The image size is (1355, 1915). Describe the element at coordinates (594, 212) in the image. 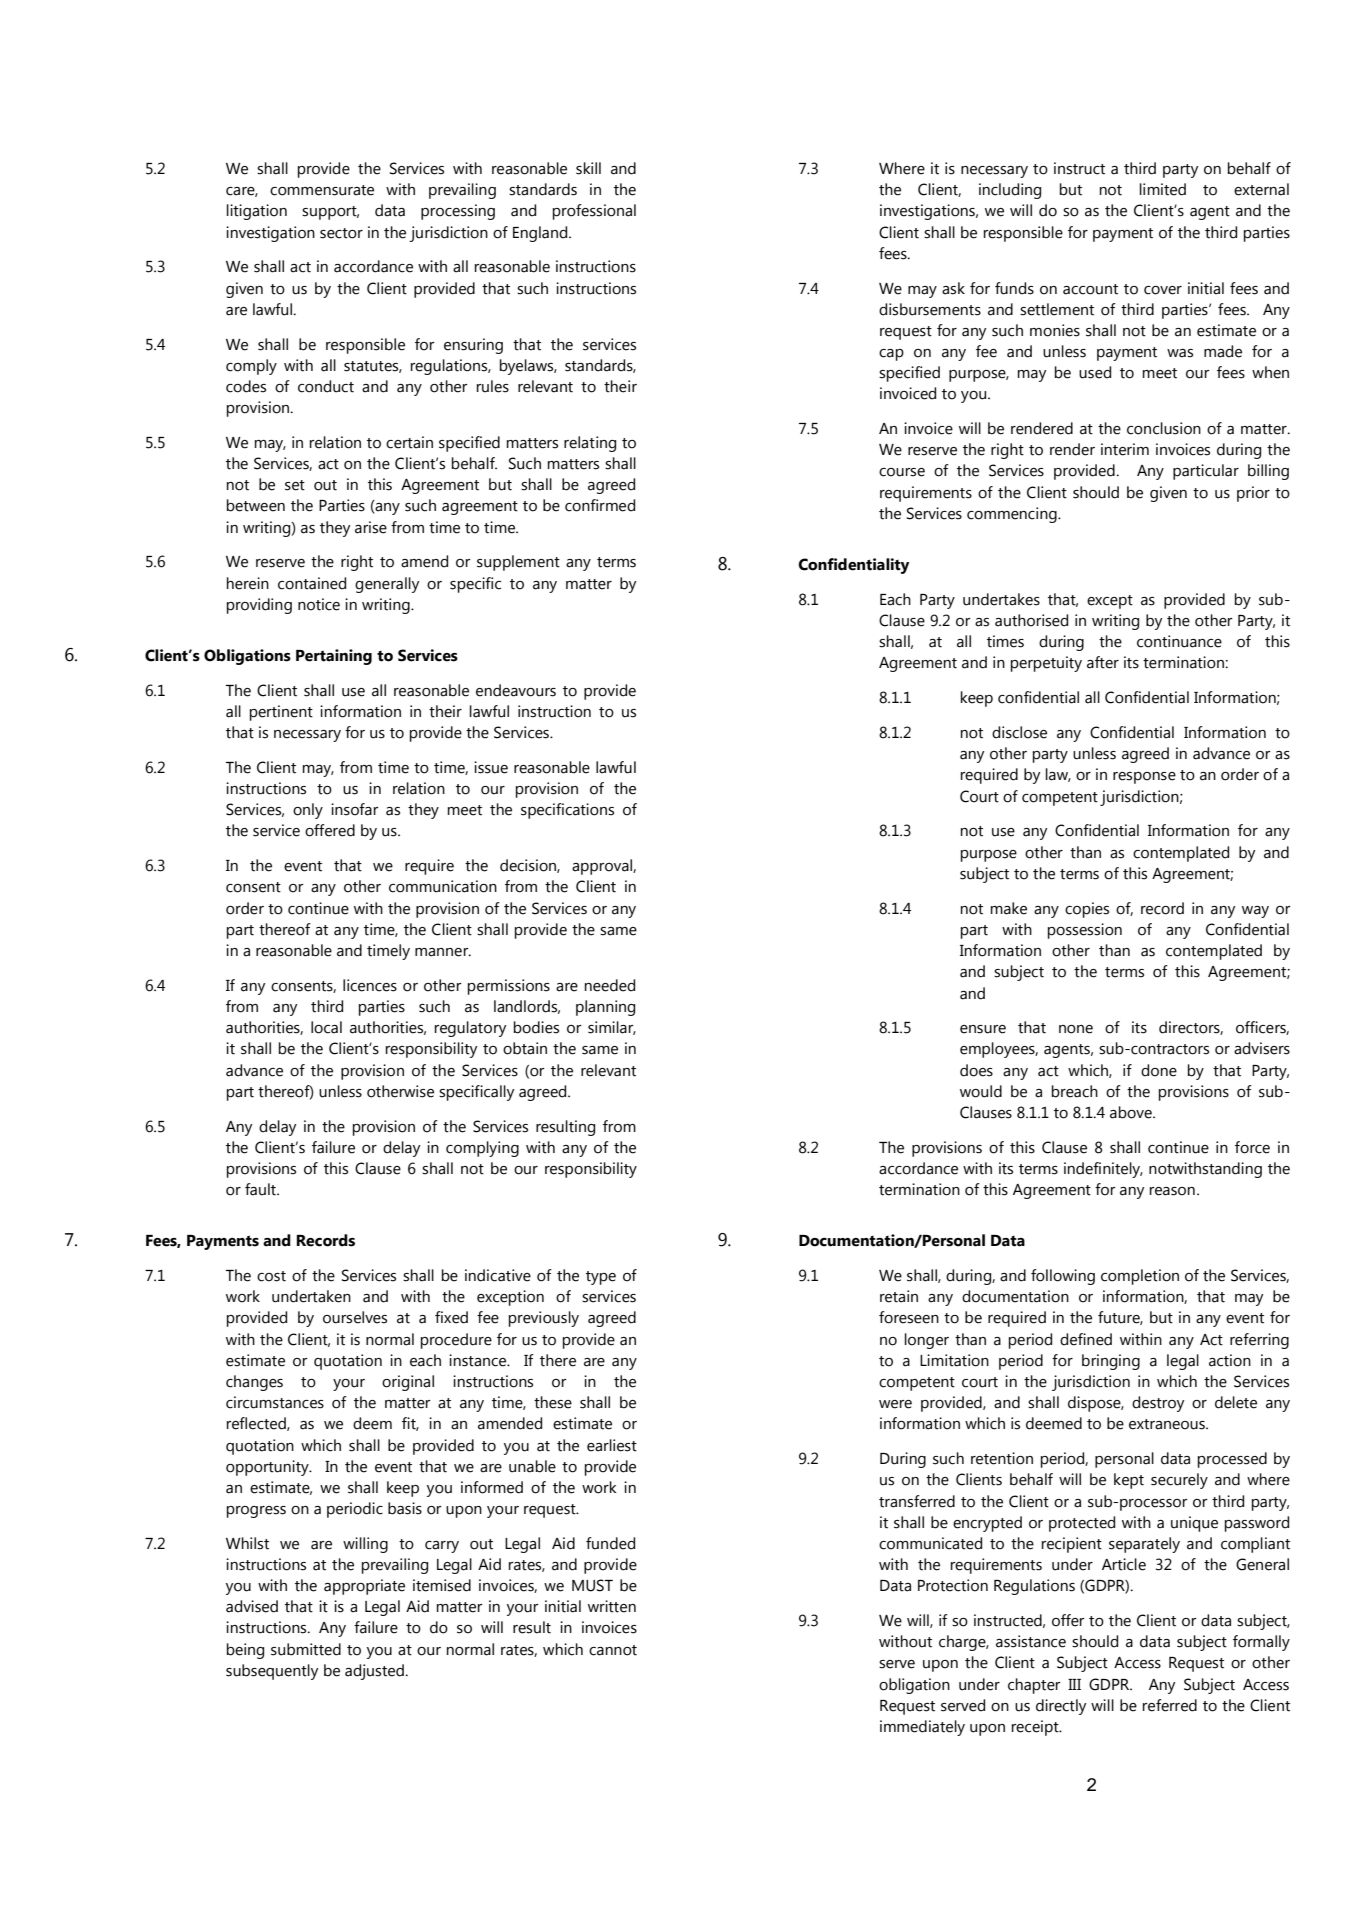

I see `professional` at that location.
